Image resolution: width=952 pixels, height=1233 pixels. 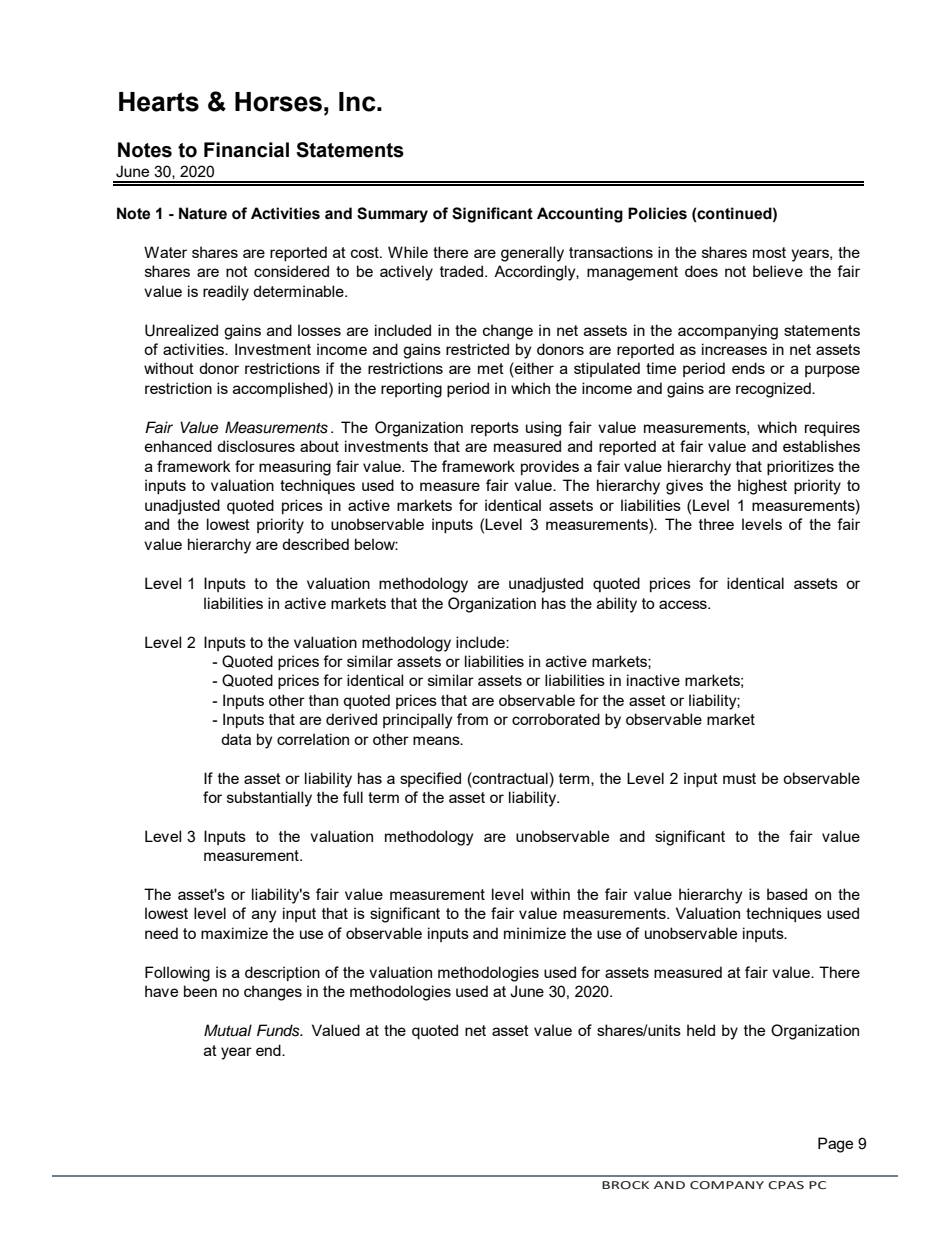 What do you see at coordinates (657, 213) in the image?
I see `Policies` at bounding box center [657, 213].
